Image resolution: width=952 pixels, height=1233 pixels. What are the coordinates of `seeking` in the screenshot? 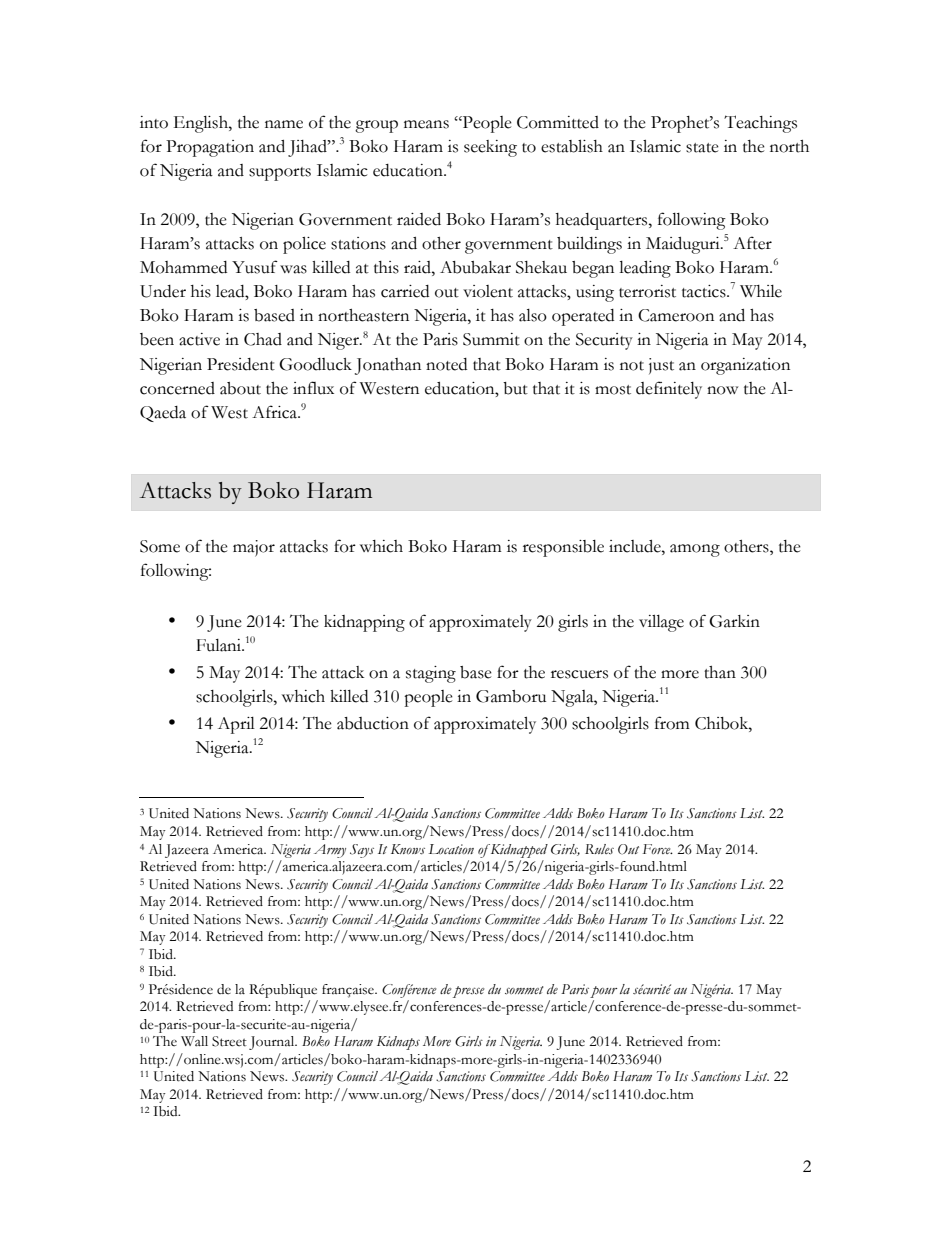 It's located at (490, 148).
